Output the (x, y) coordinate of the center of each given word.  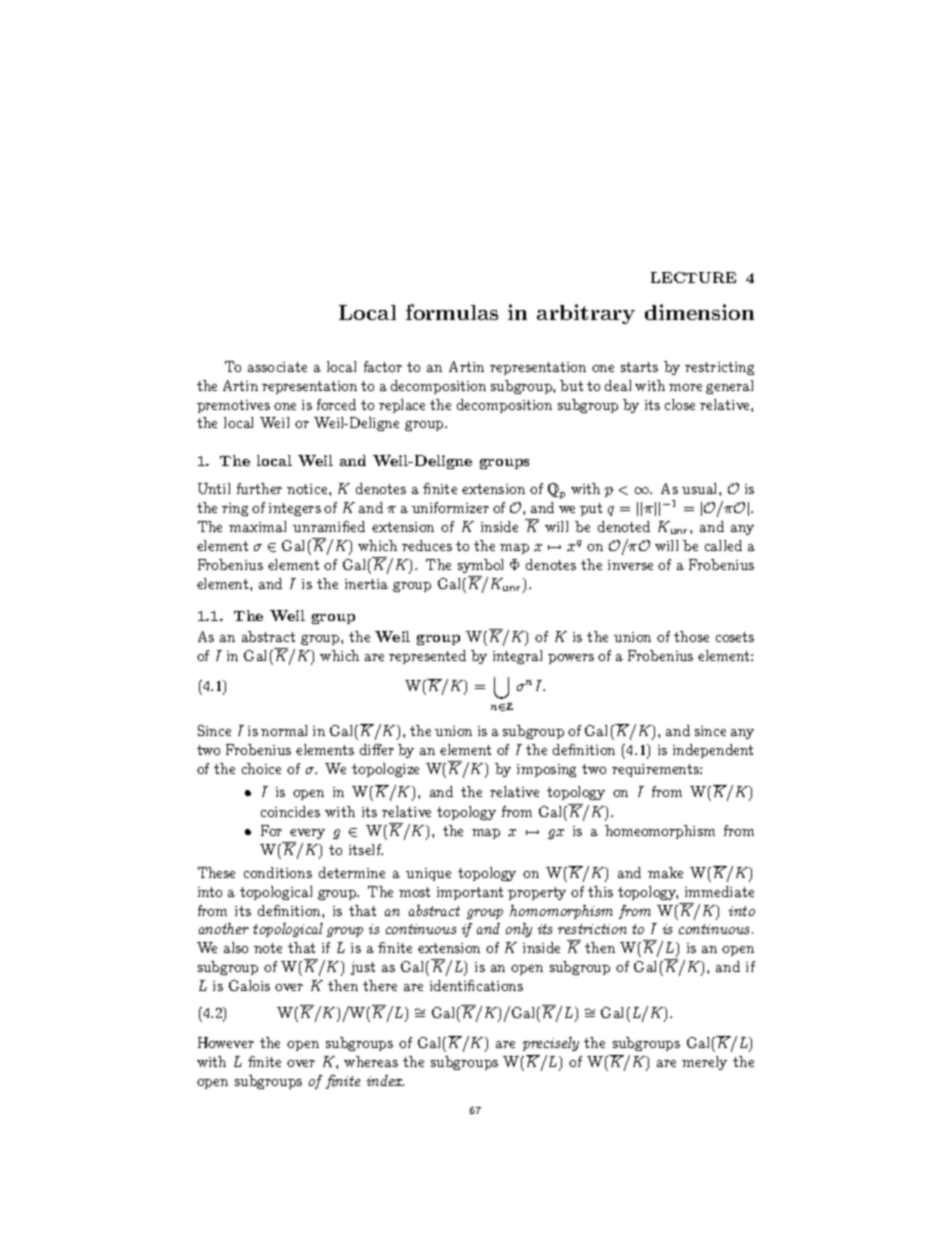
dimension (699, 312)
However (226, 1042)
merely (704, 1063)
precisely (551, 1044)
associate (277, 367)
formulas (452, 312)
